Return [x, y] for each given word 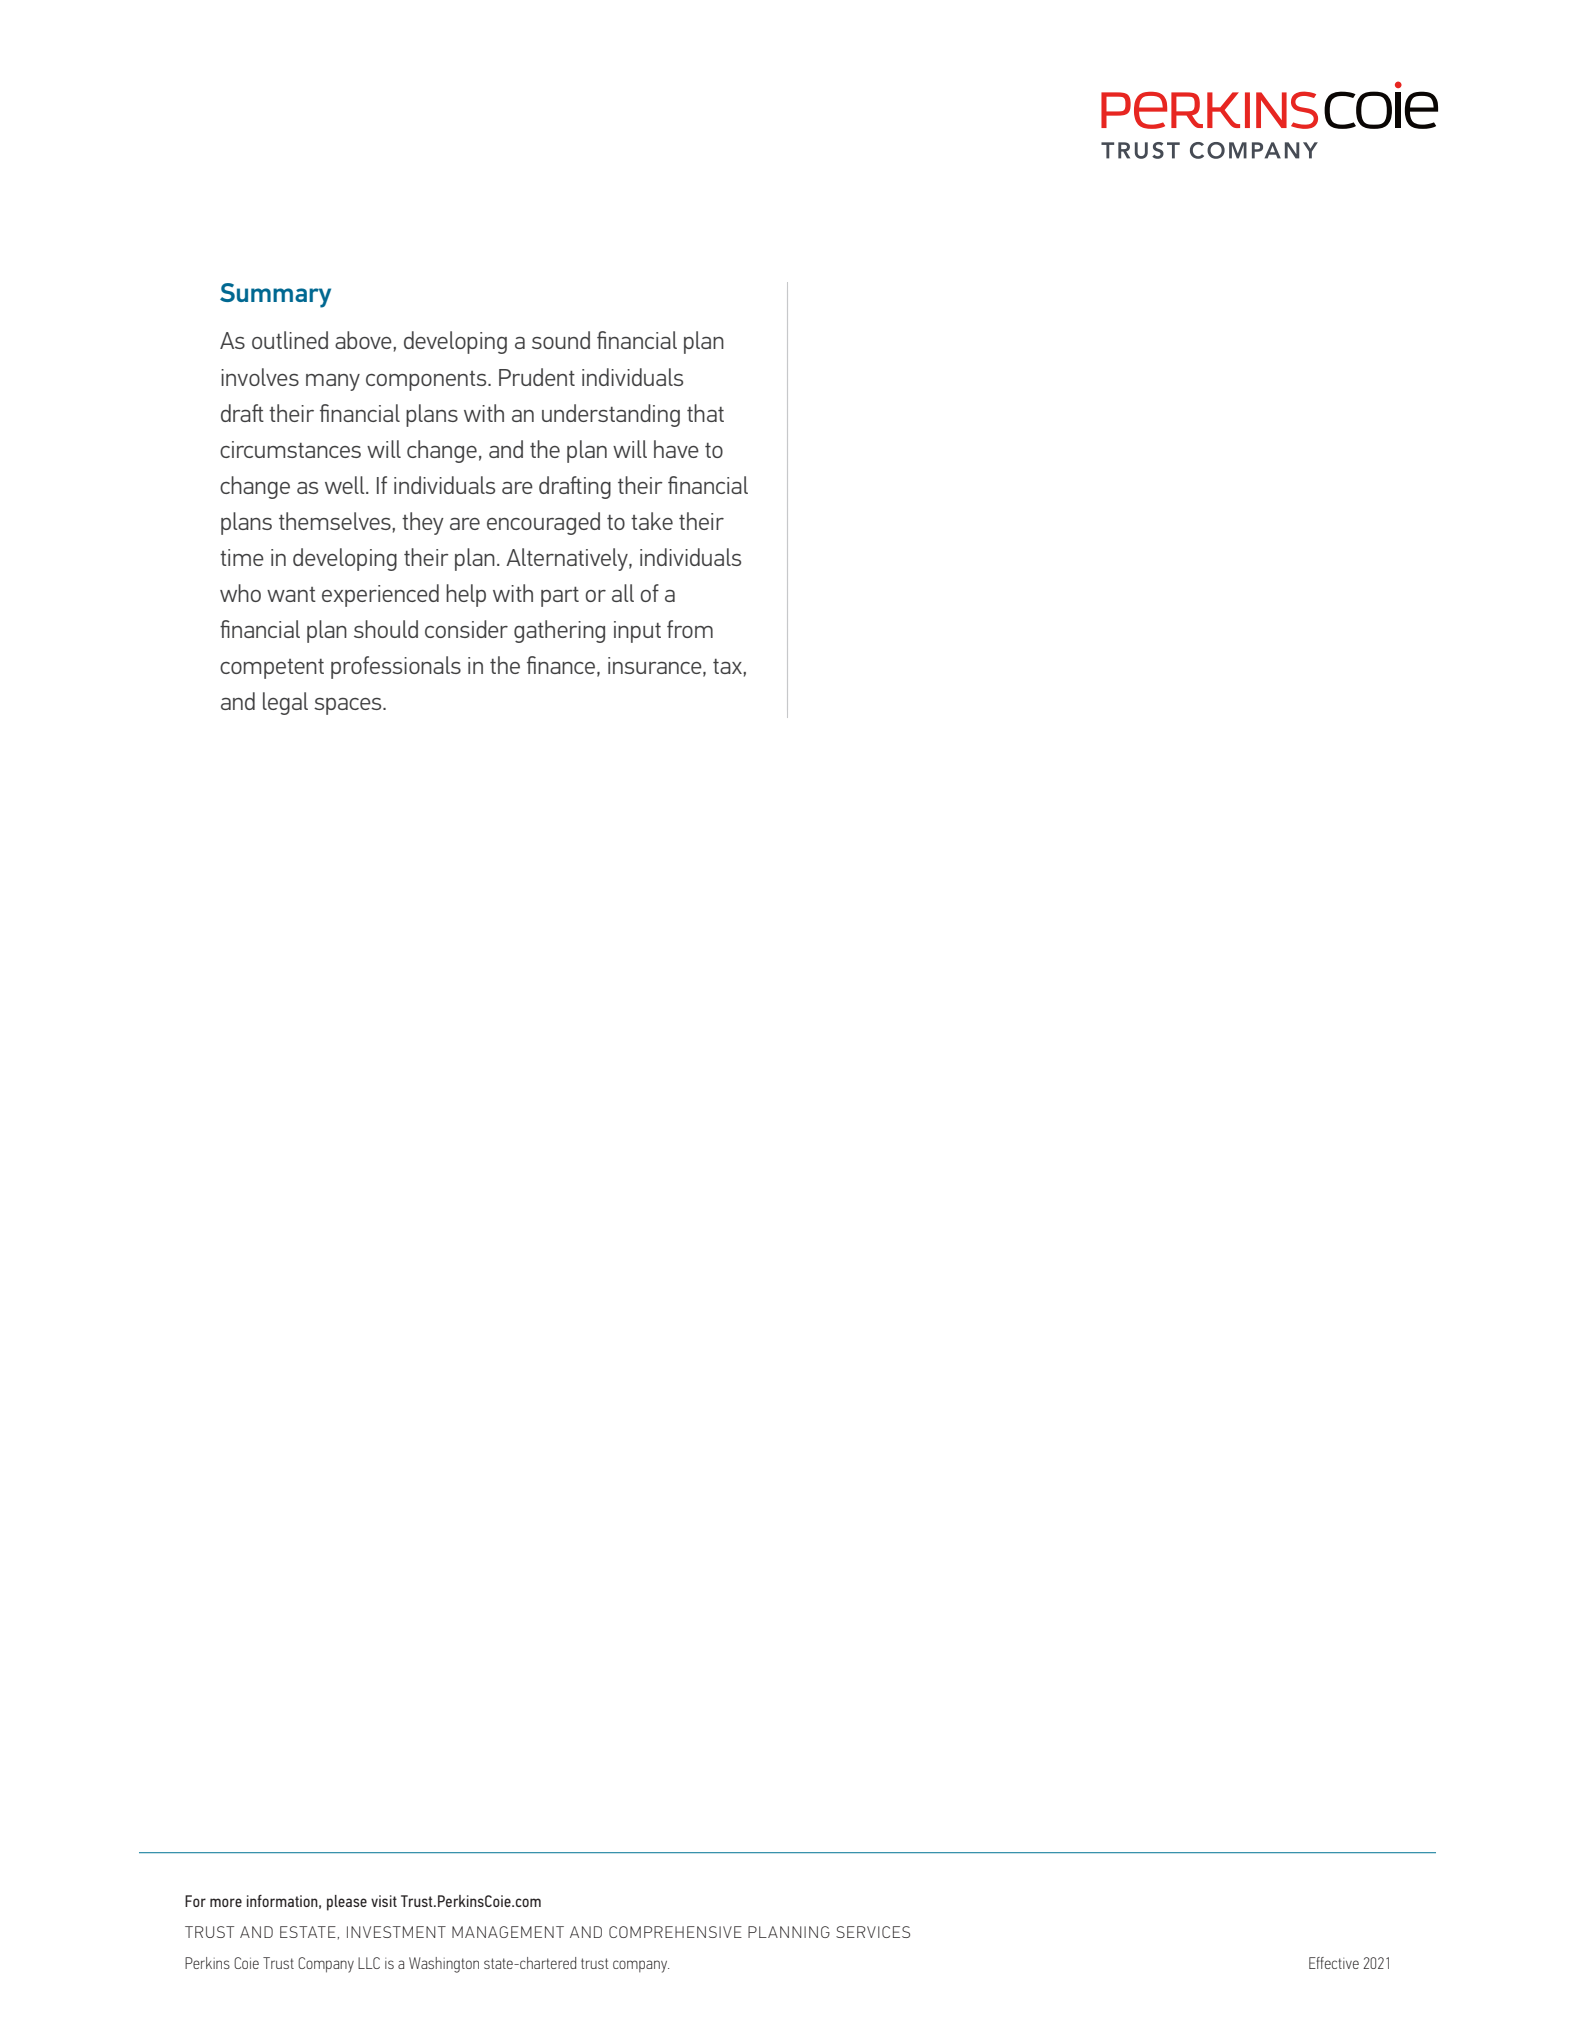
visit [384, 1901]
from [690, 629]
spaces [349, 706]
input [637, 632]
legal [285, 703]
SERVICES [873, 1932]
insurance [656, 666]
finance [562, 666]
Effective [1334, 1963]
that [705, 413]
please [347, 1903]
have [676, 449]
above [364, 340]
